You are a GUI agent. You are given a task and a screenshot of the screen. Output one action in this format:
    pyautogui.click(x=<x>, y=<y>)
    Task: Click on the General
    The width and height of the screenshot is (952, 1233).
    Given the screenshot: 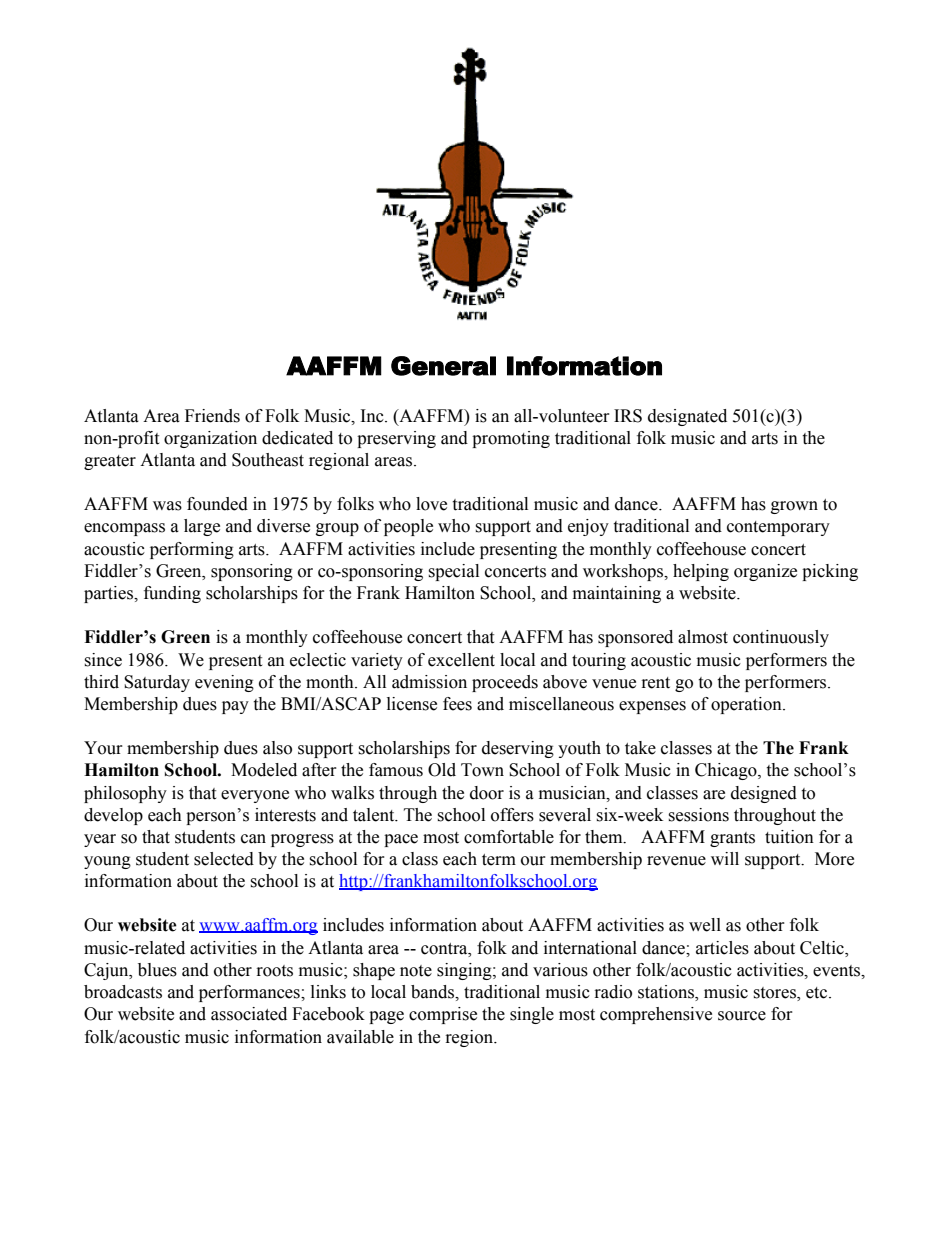 What is the action you would take?
    pyautogui.click(x=443, y=366)
